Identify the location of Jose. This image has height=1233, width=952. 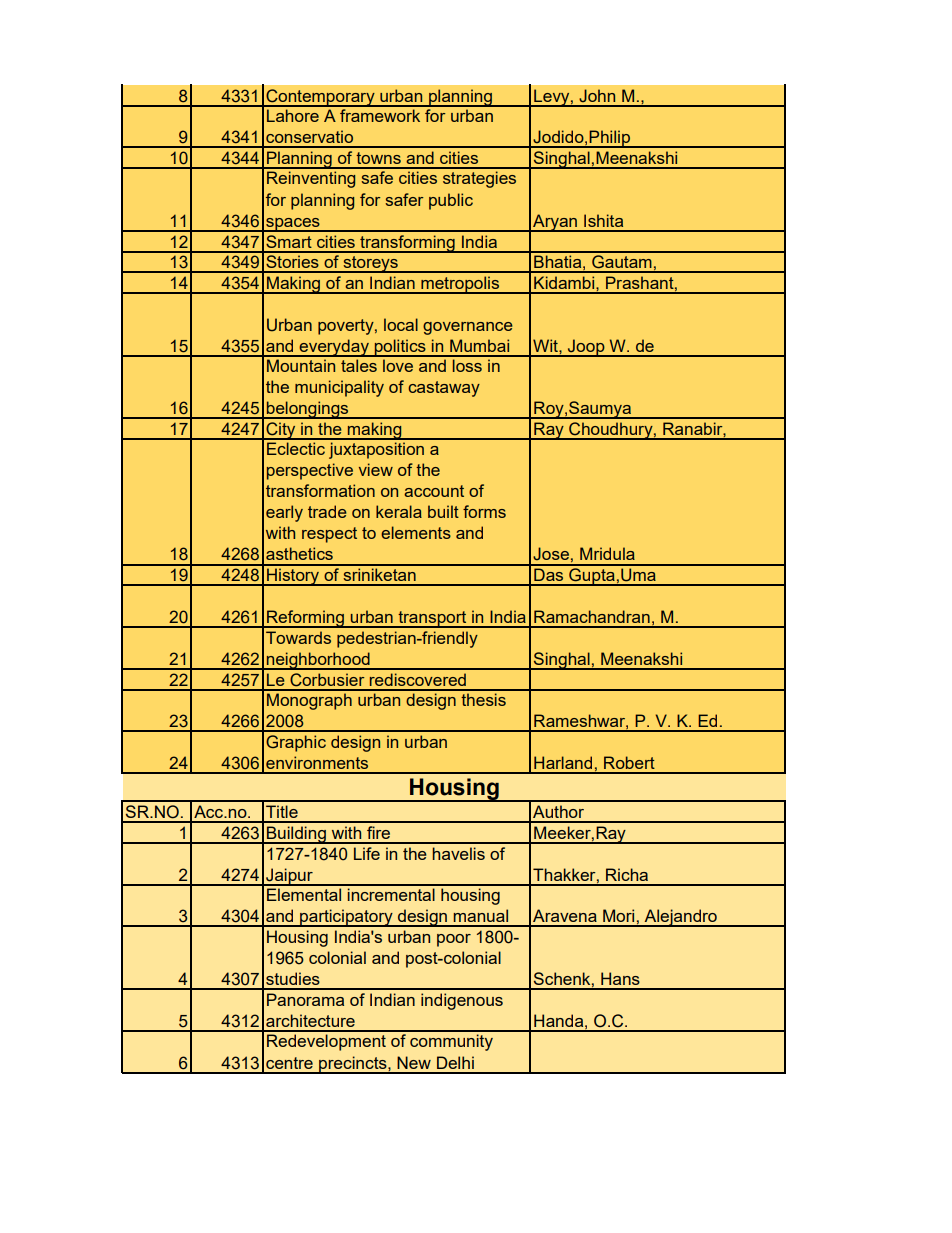
(551, 554).
